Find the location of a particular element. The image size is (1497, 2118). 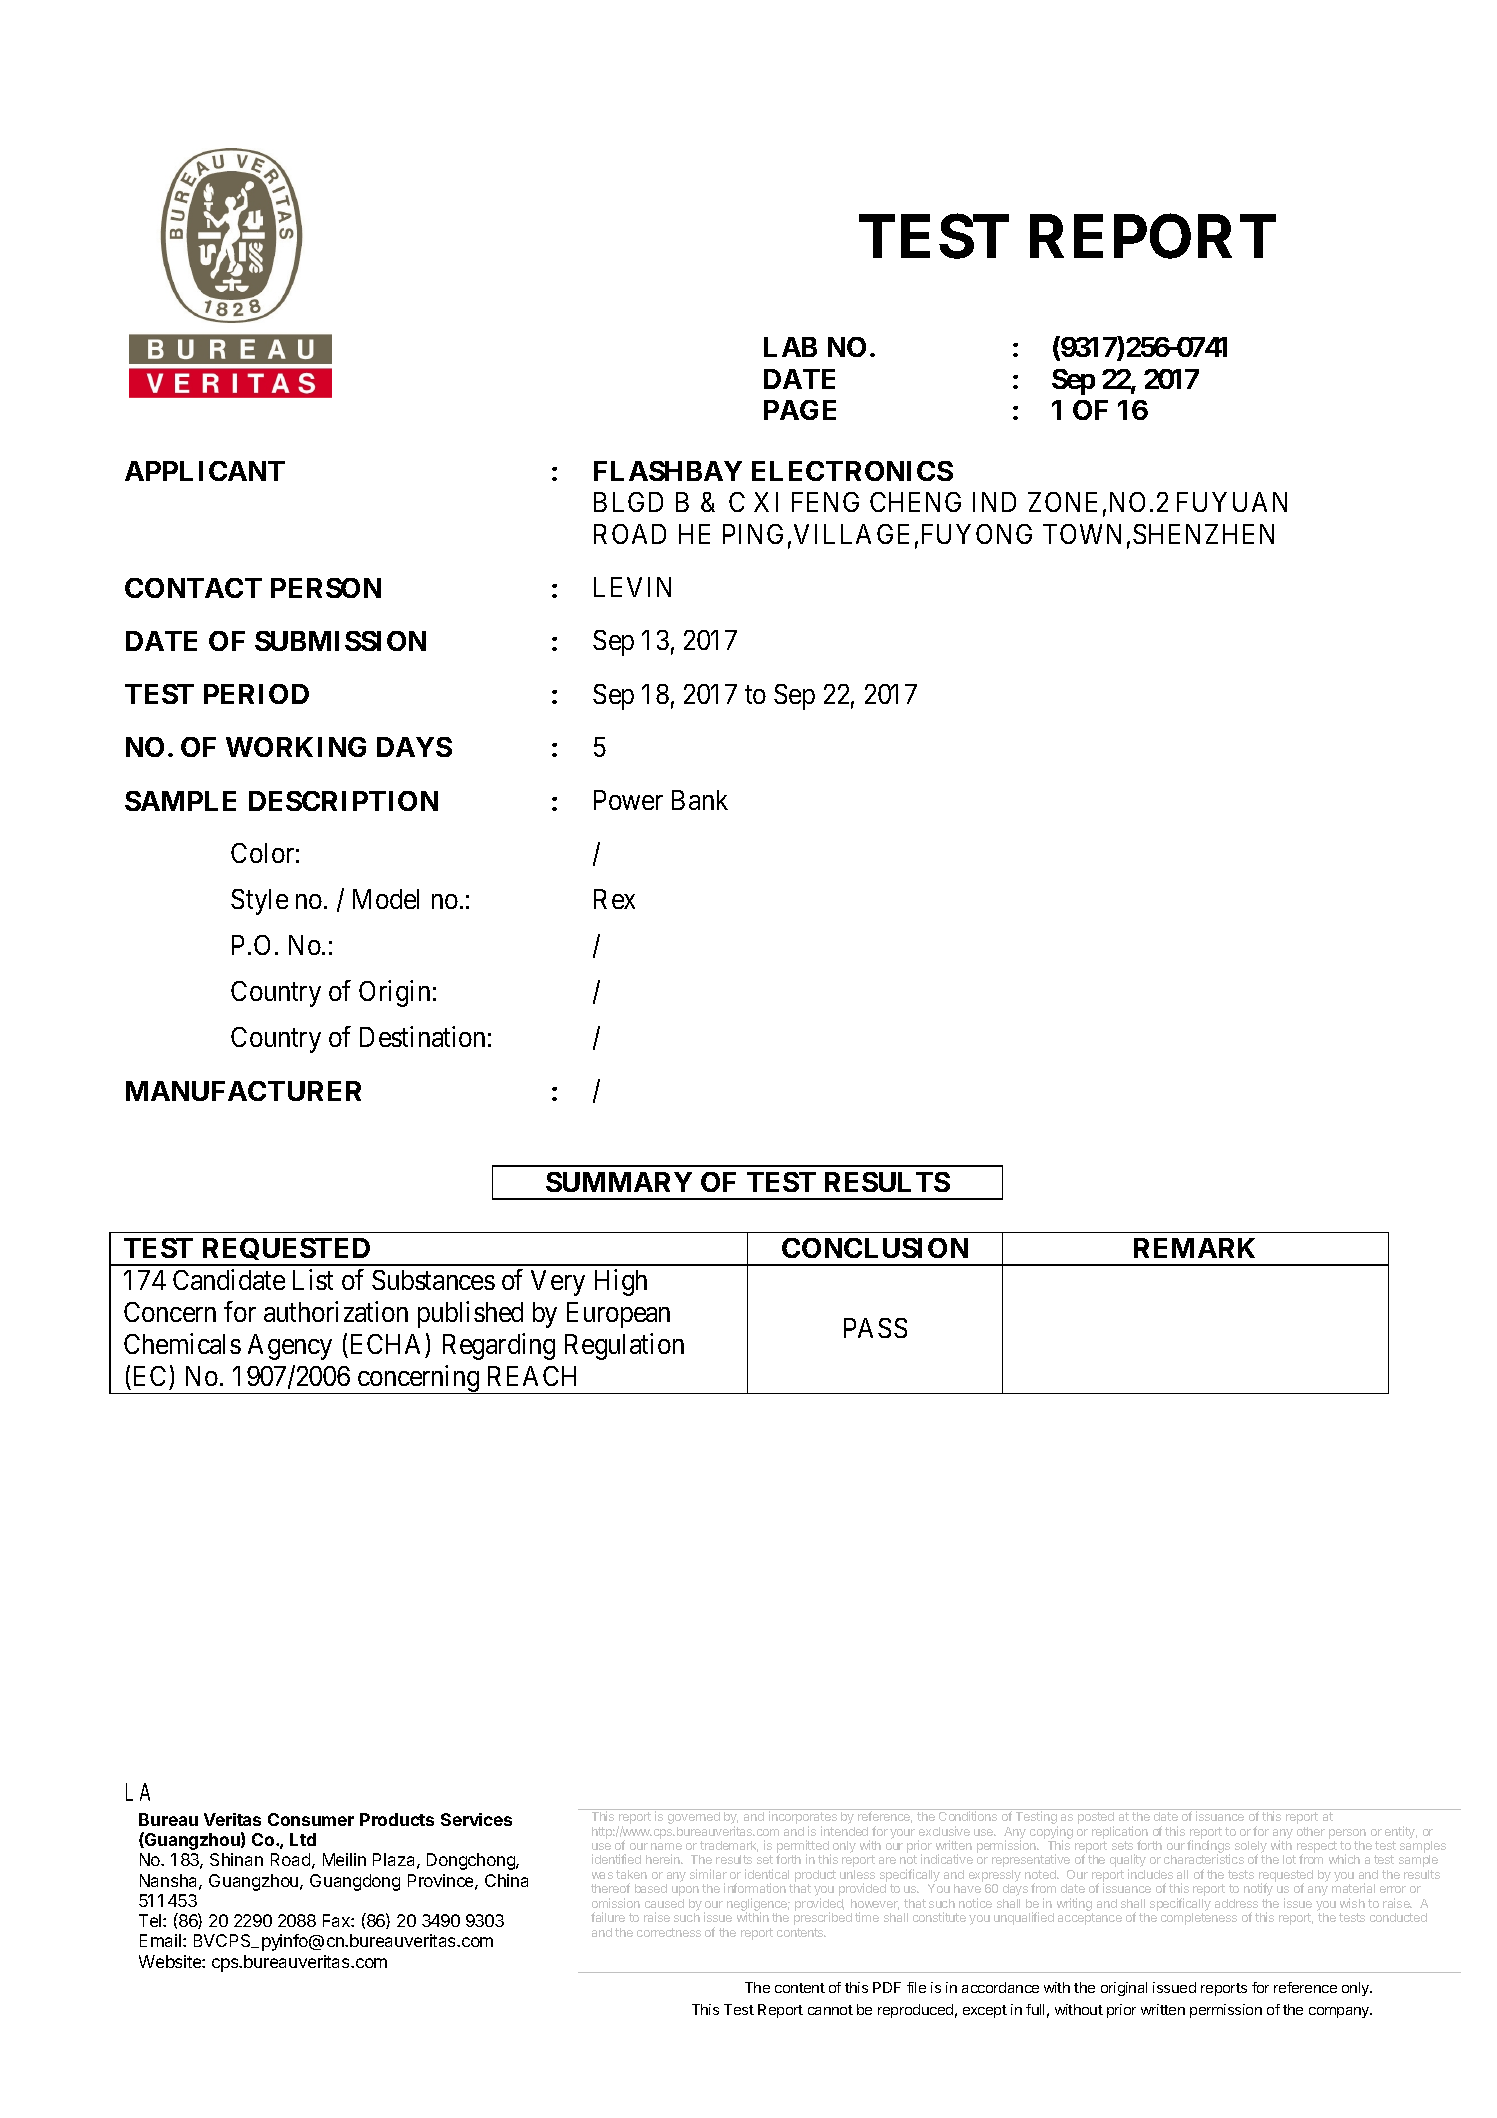

Regulation is located at coordinates (624, 1346).
